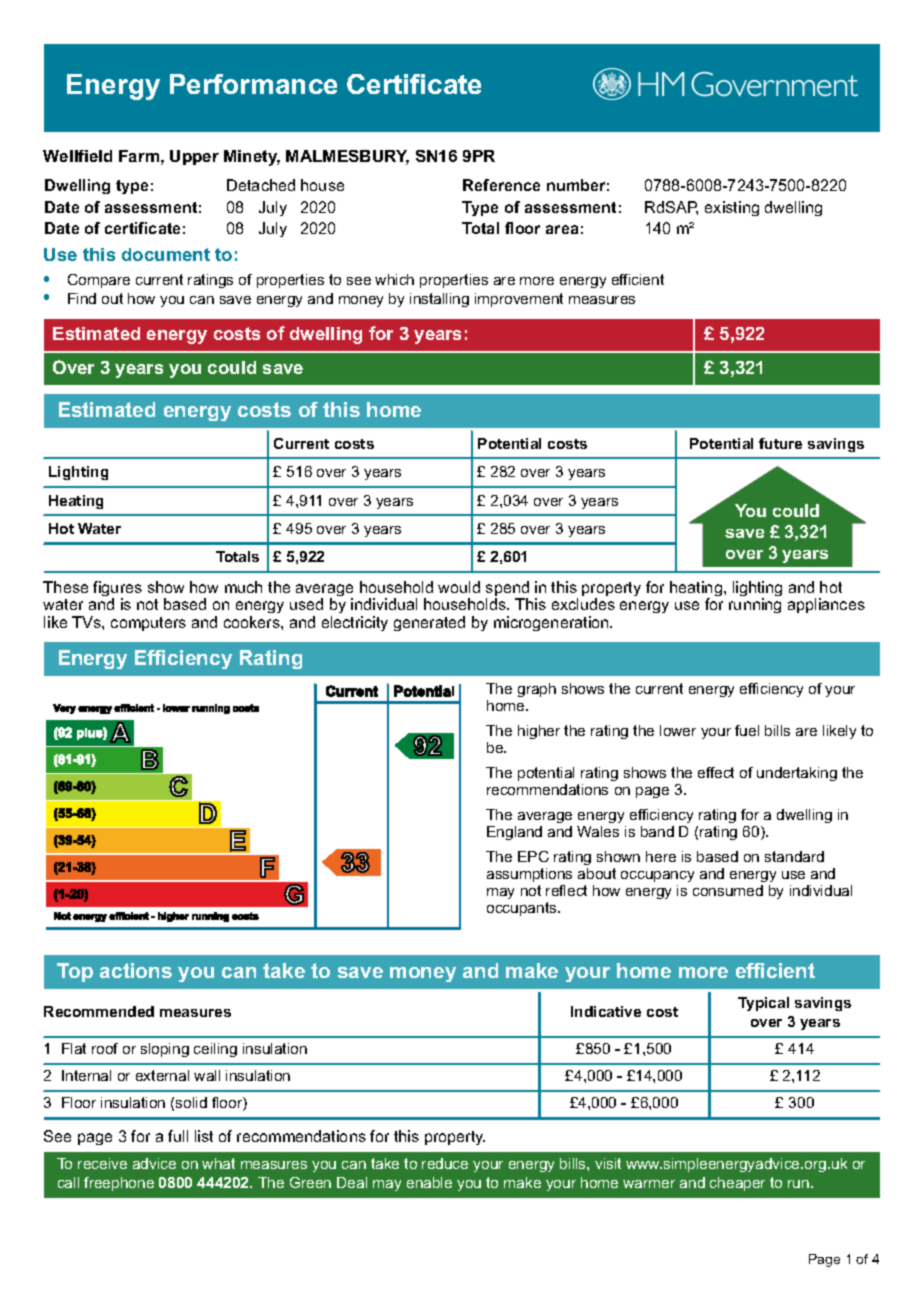  Describe the element at coordinates (501, 185) in the document. I see `Reference` at that location.
